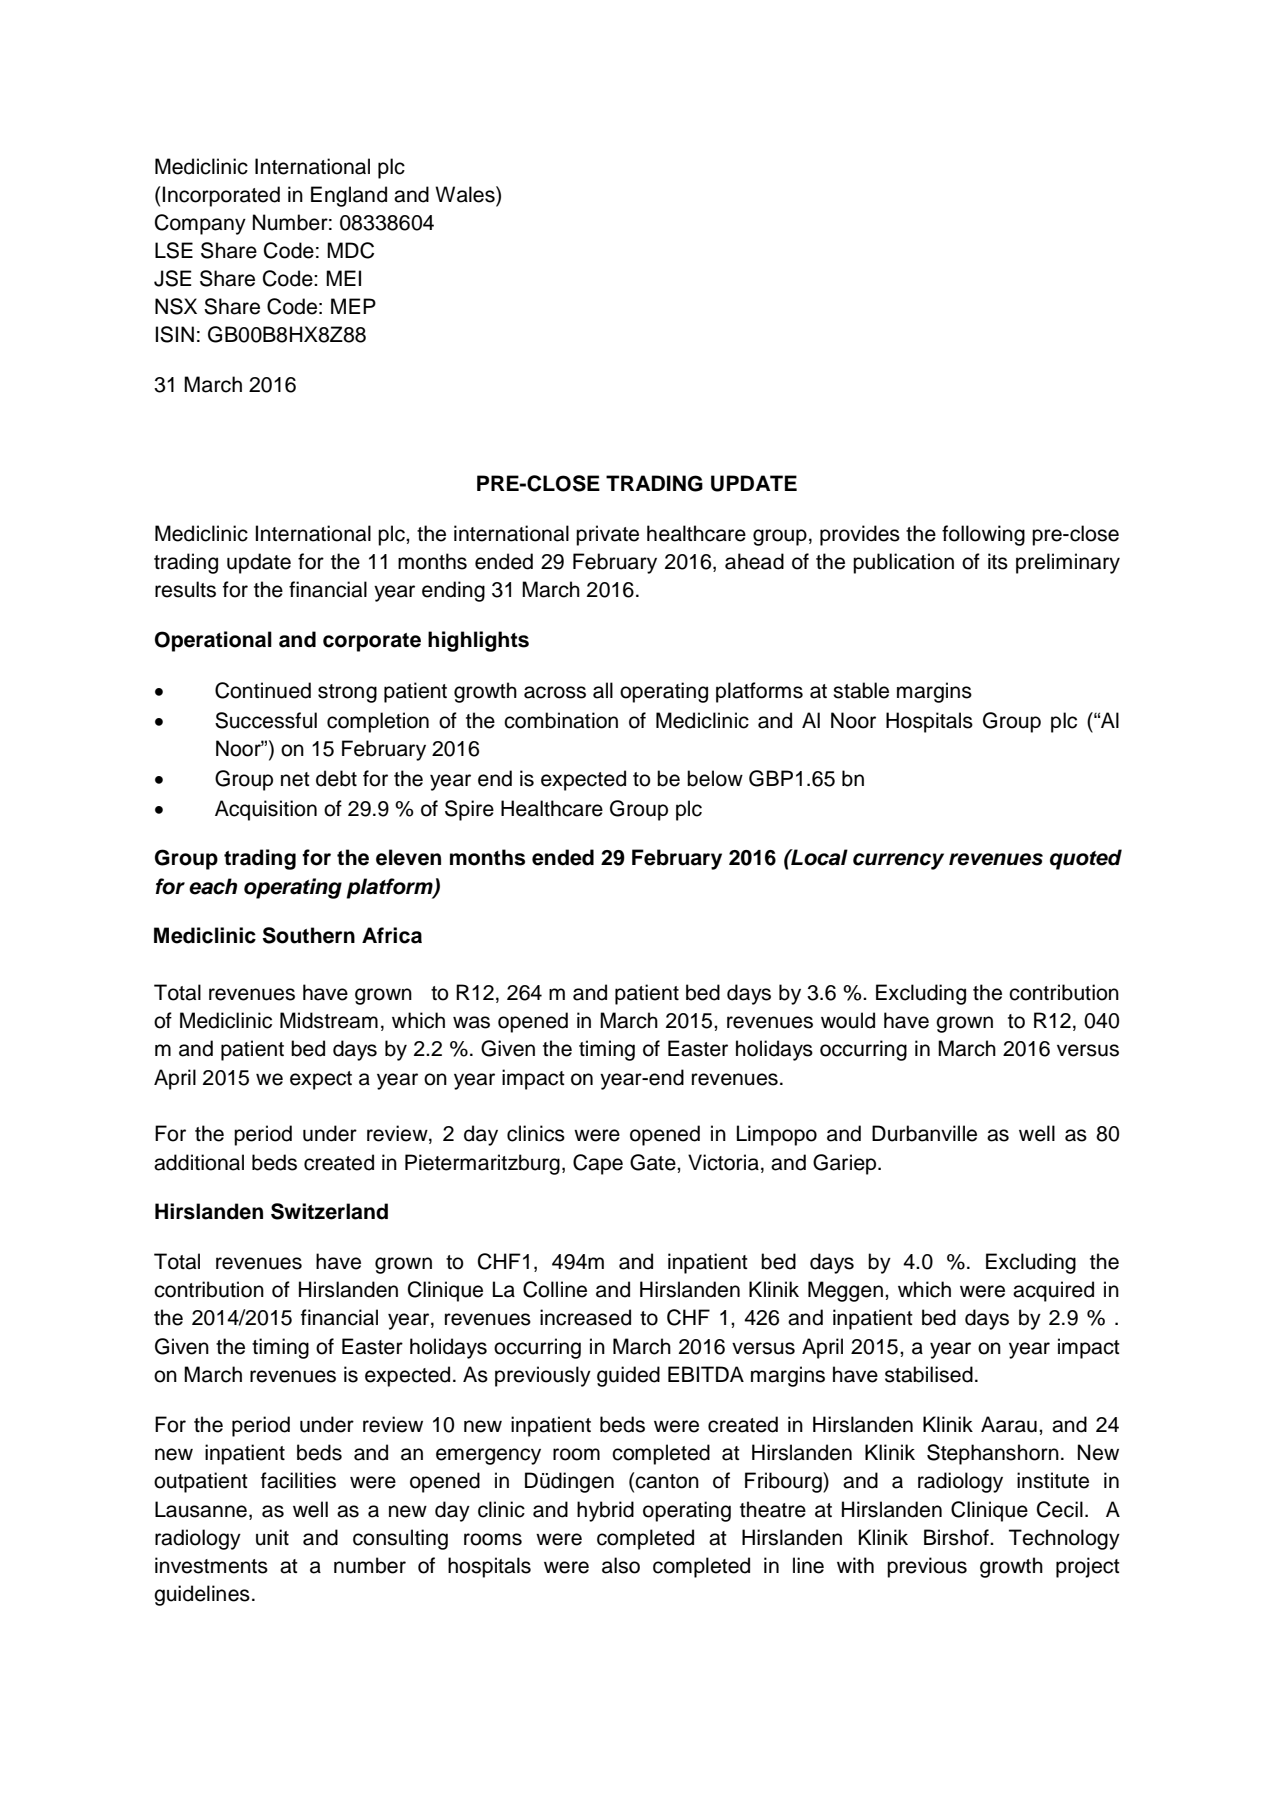 This screenshot has height=1801, width=1274. I want to click on Wales, so click(466, 194).
